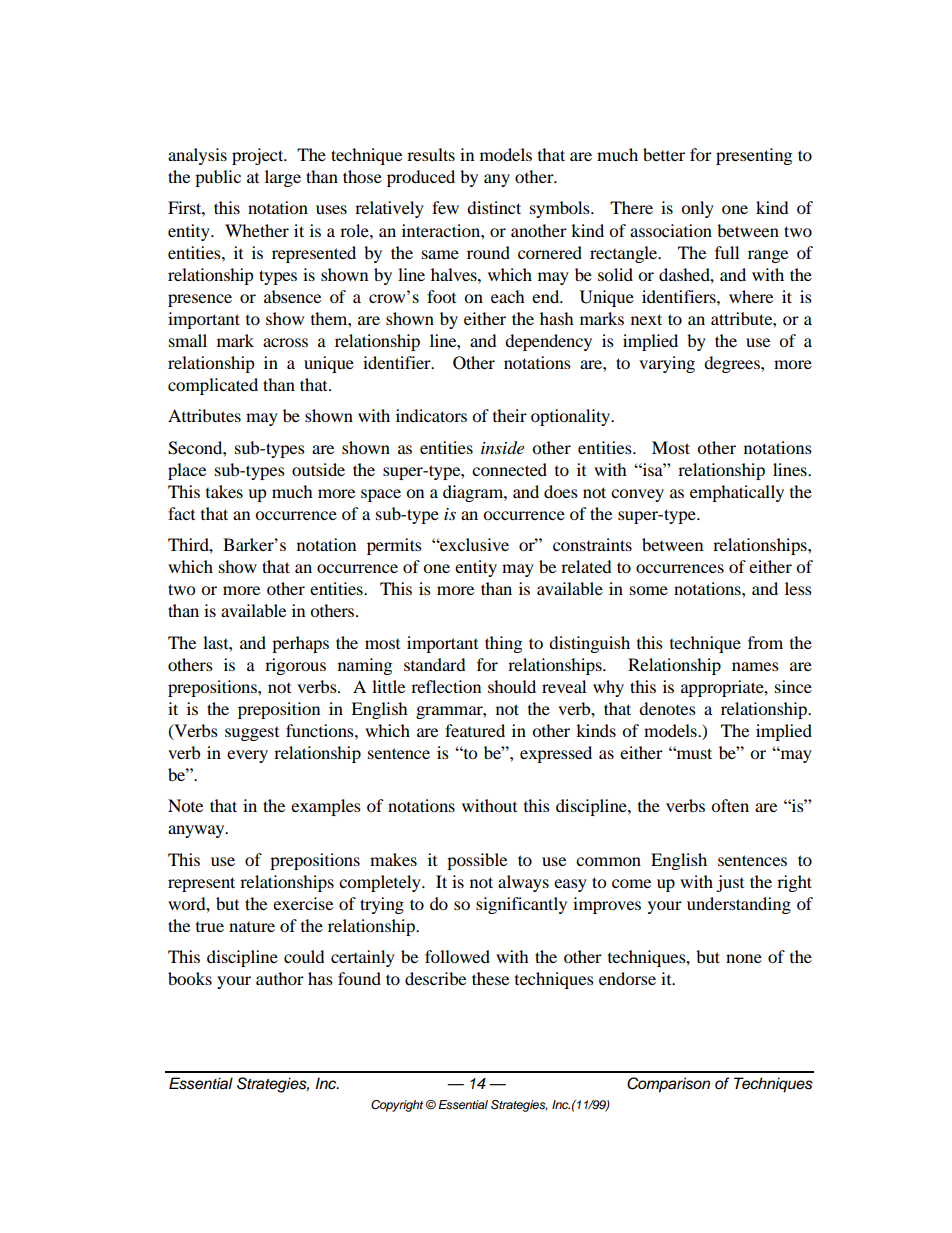 This screenshot has width=952, height=1233. I want to click on degrees, so click(733, 364).
